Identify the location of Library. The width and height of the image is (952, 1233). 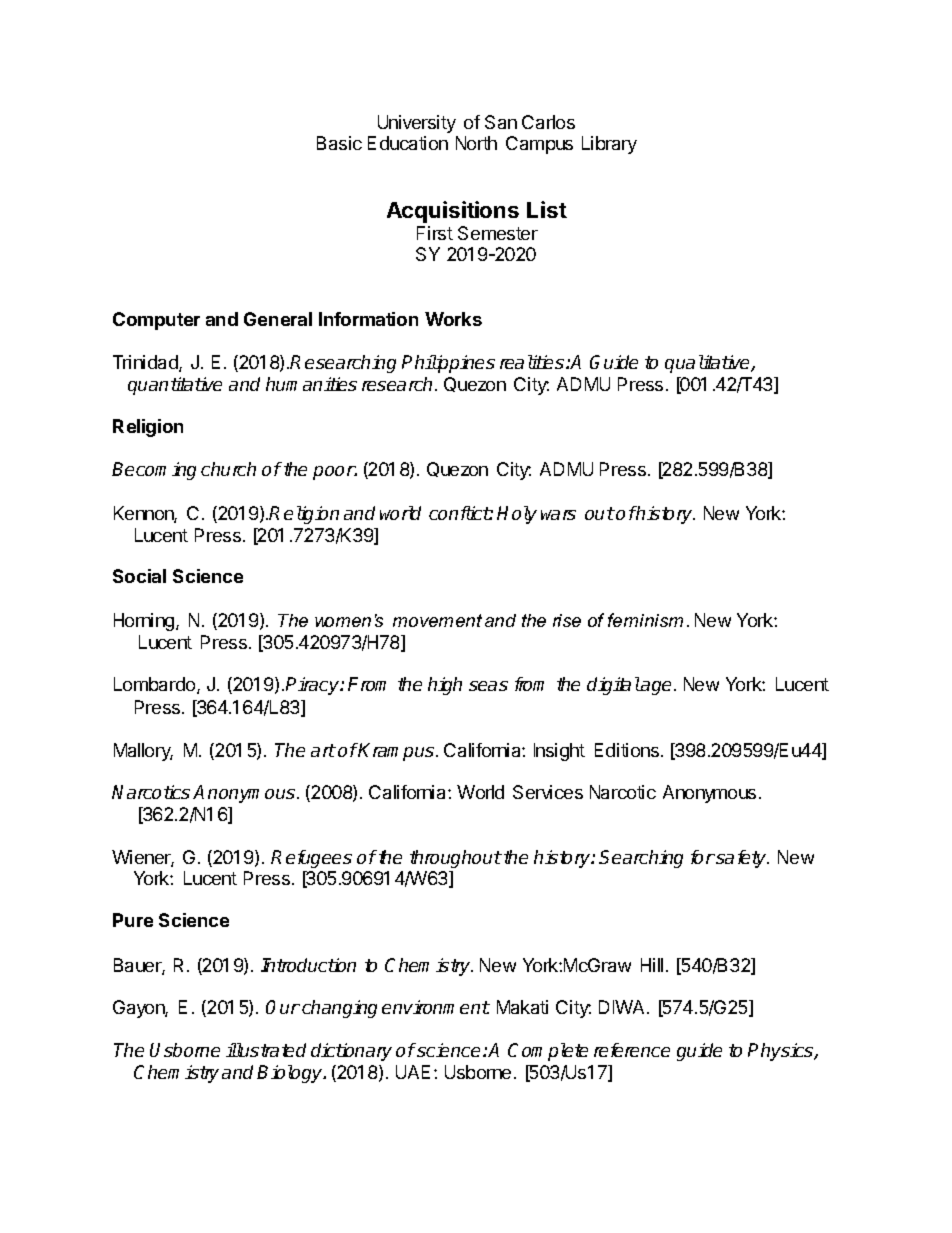
(609, 145).
